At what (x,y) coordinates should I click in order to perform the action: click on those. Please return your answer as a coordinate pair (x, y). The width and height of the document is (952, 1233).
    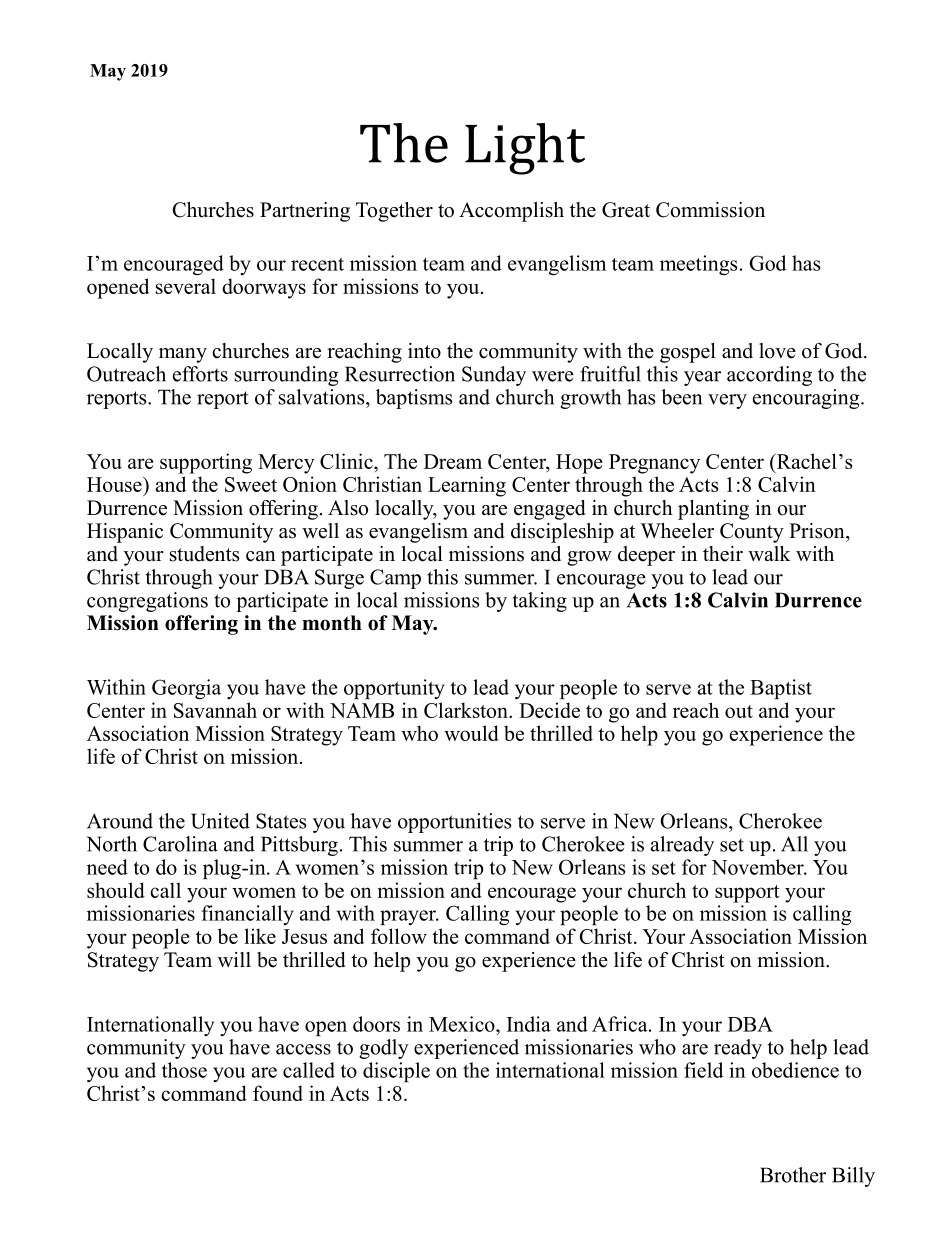
    Looking at the image, I should click on (184, 1070).
